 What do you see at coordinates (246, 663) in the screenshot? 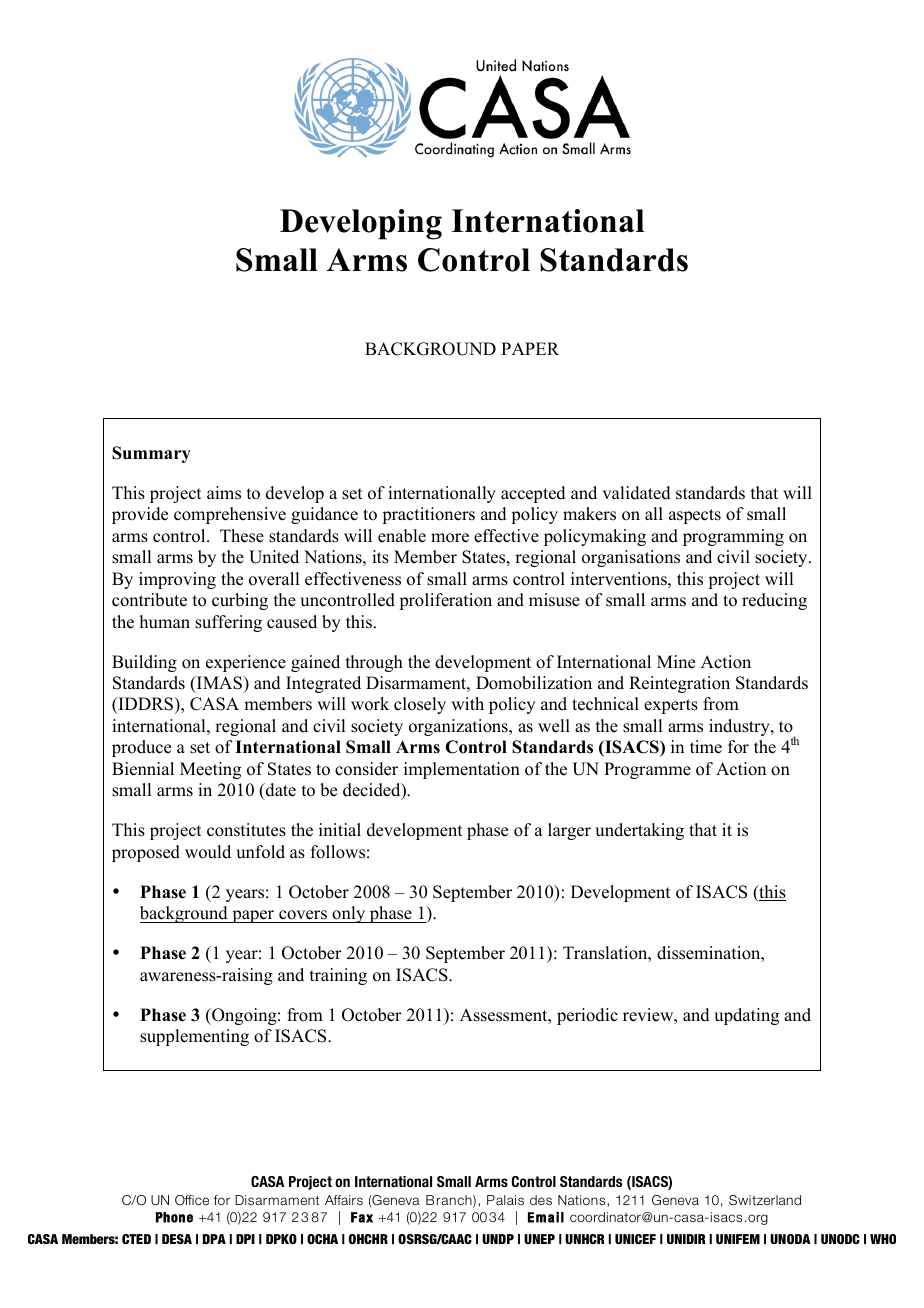
I see `experience` at bounding box center [246, 663].
